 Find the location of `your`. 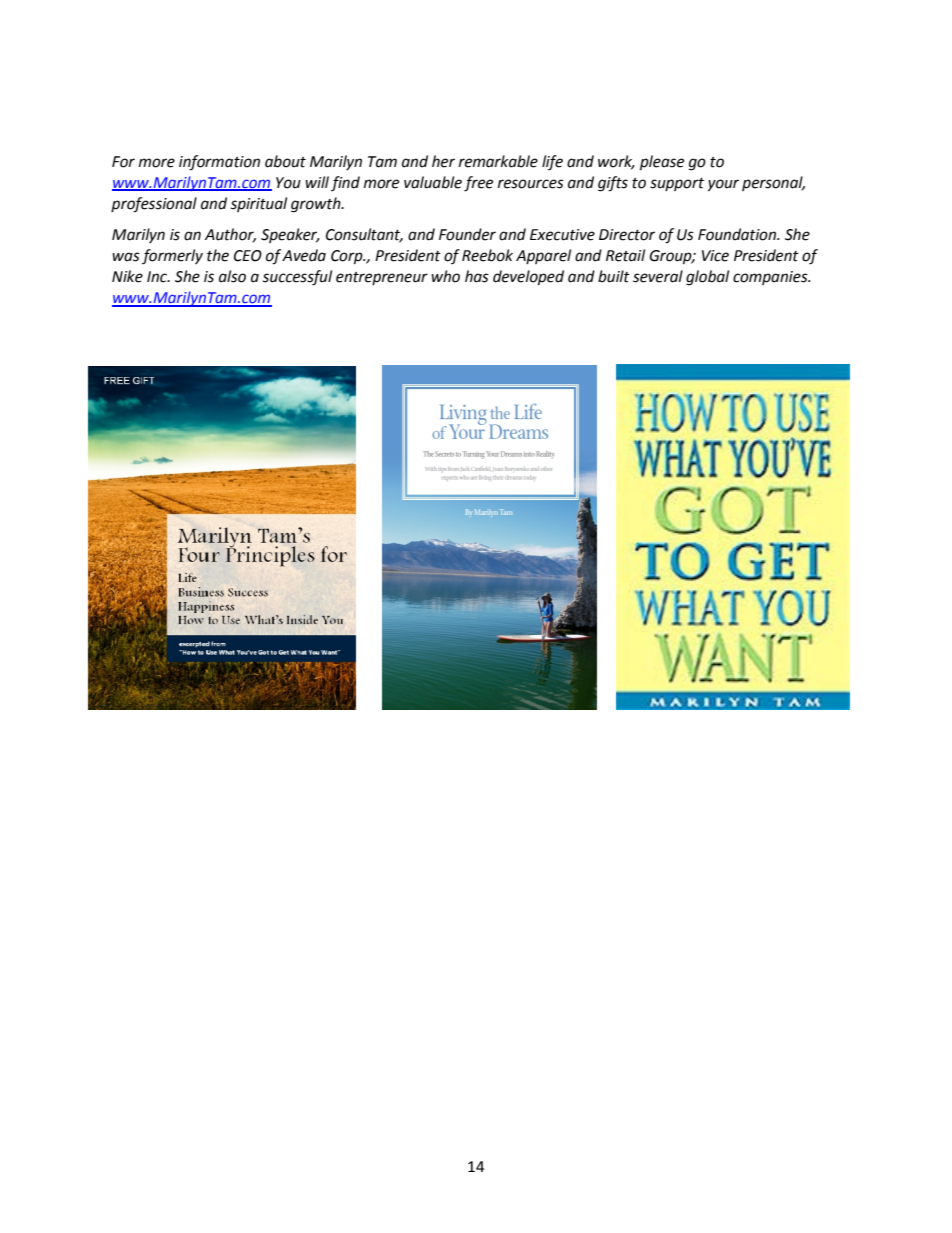

your is located at coordinates (723, 185).
